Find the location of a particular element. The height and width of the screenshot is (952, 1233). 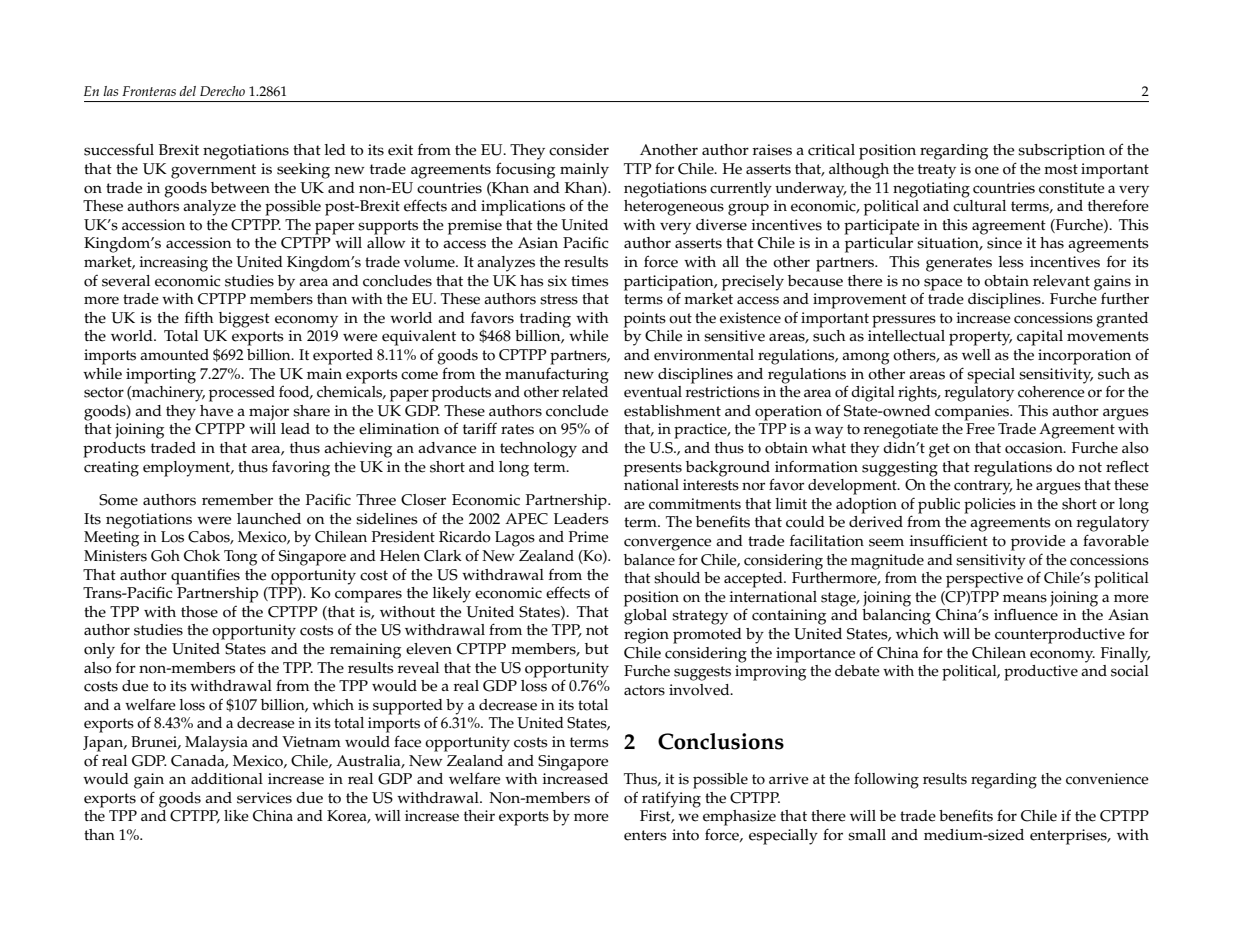

relevant is located at coordinates (1061, 281).
